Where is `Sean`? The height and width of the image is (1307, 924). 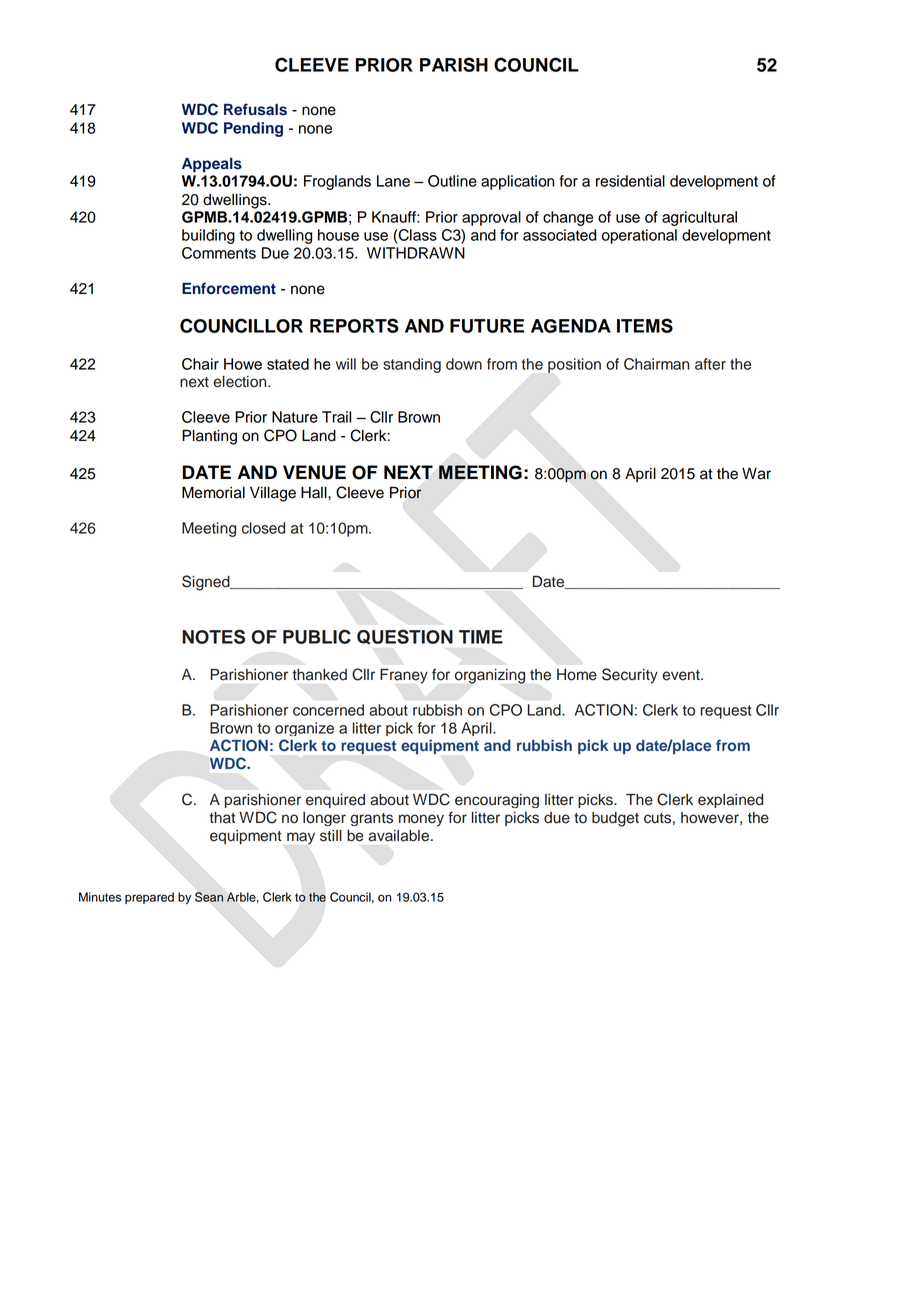
Sean is located at coordinates (209, 897).
